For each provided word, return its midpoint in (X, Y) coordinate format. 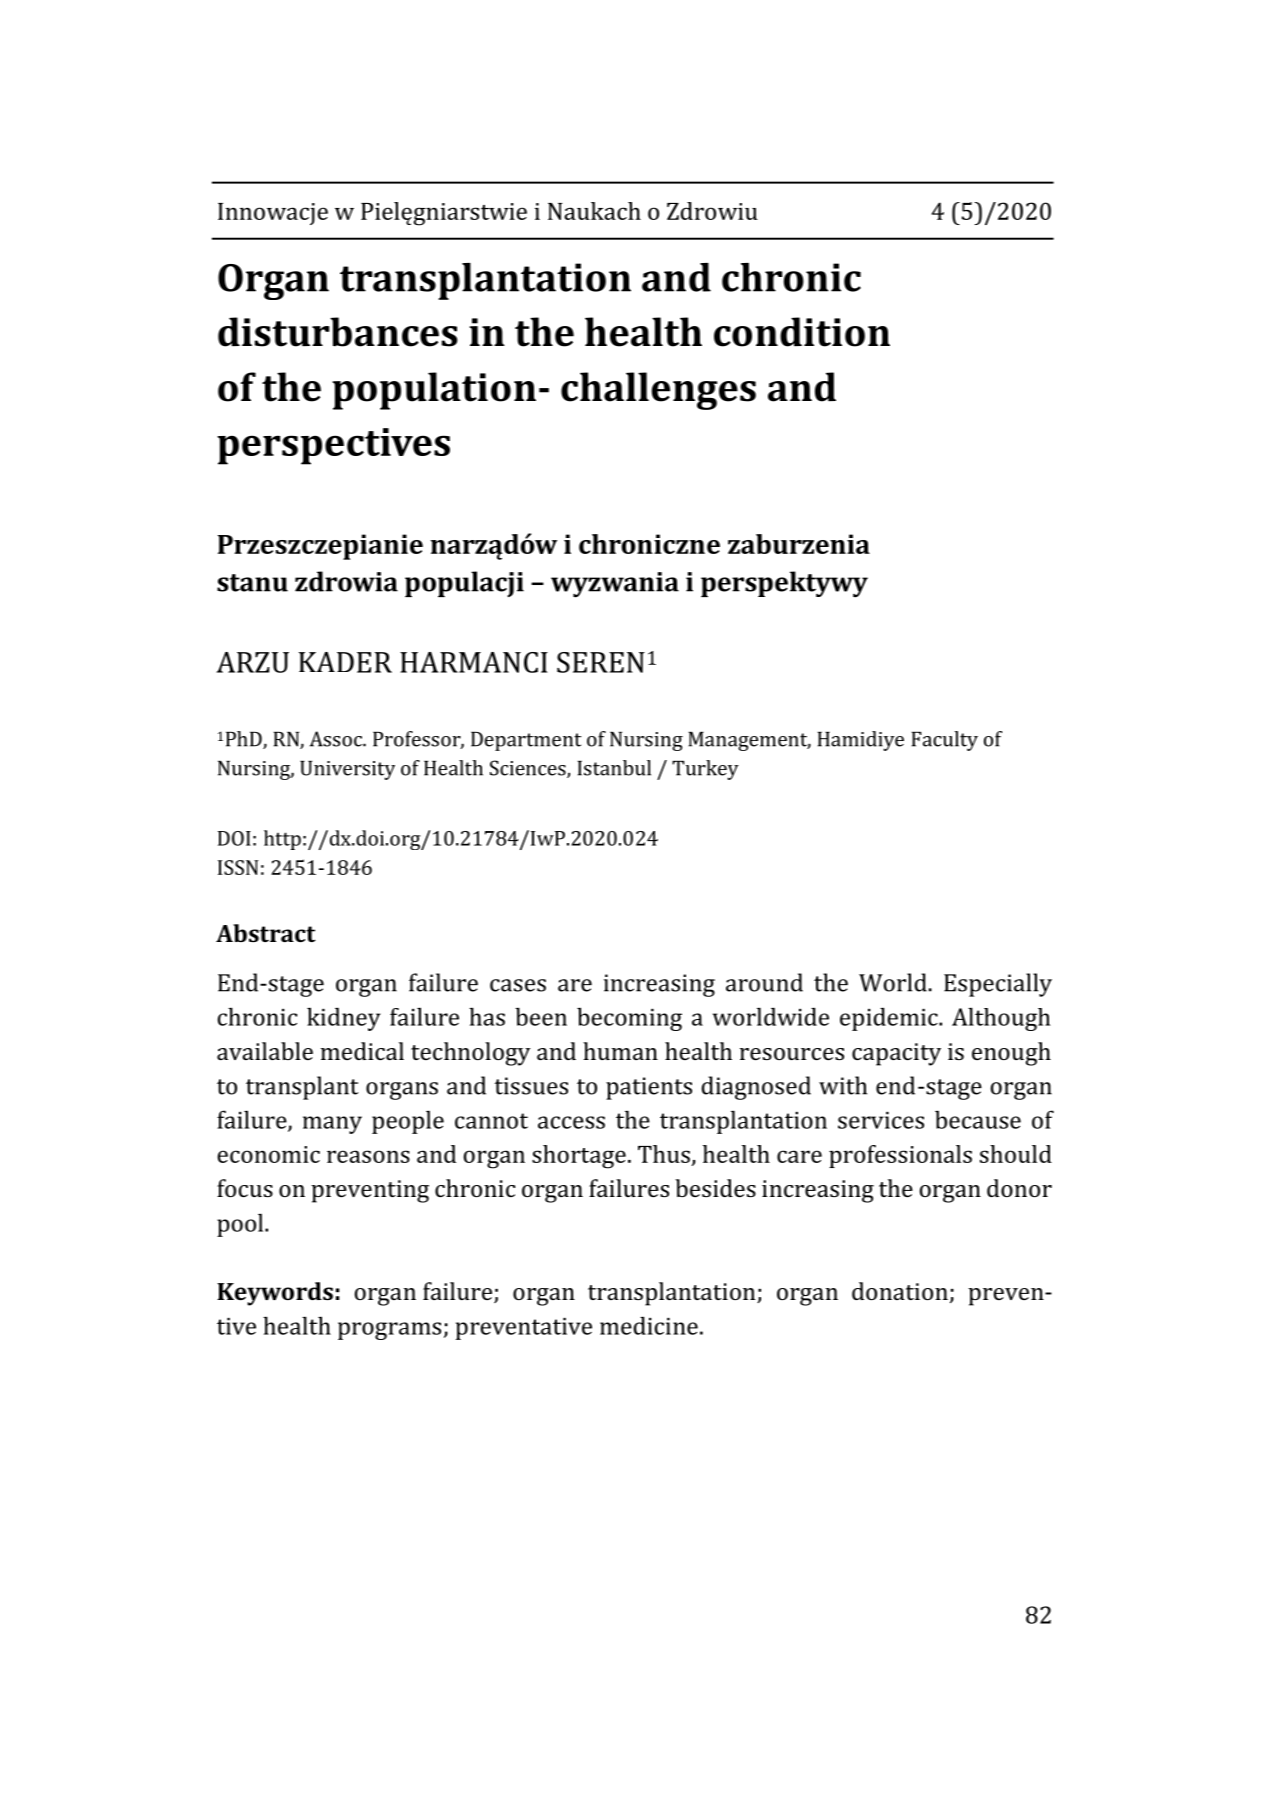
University (347, 770)
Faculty (945, 741)
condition (802, 332)
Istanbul (614, 768)
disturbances (338, 332)
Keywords (275, 1294)
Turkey (705, 770)
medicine (649, 1325)
